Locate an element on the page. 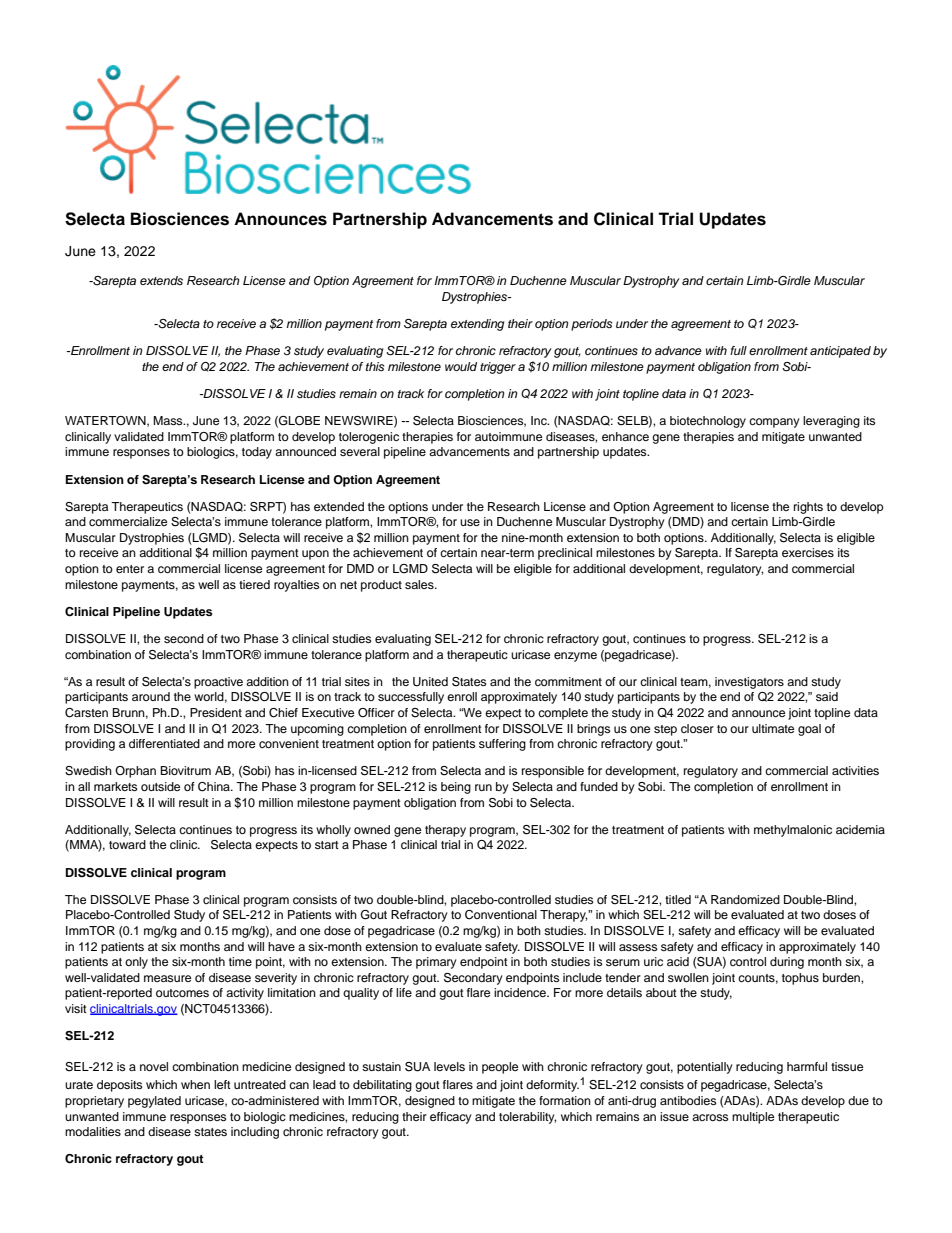 This page has width=952, height=1233. outside is located at coordinates (160, 786).
